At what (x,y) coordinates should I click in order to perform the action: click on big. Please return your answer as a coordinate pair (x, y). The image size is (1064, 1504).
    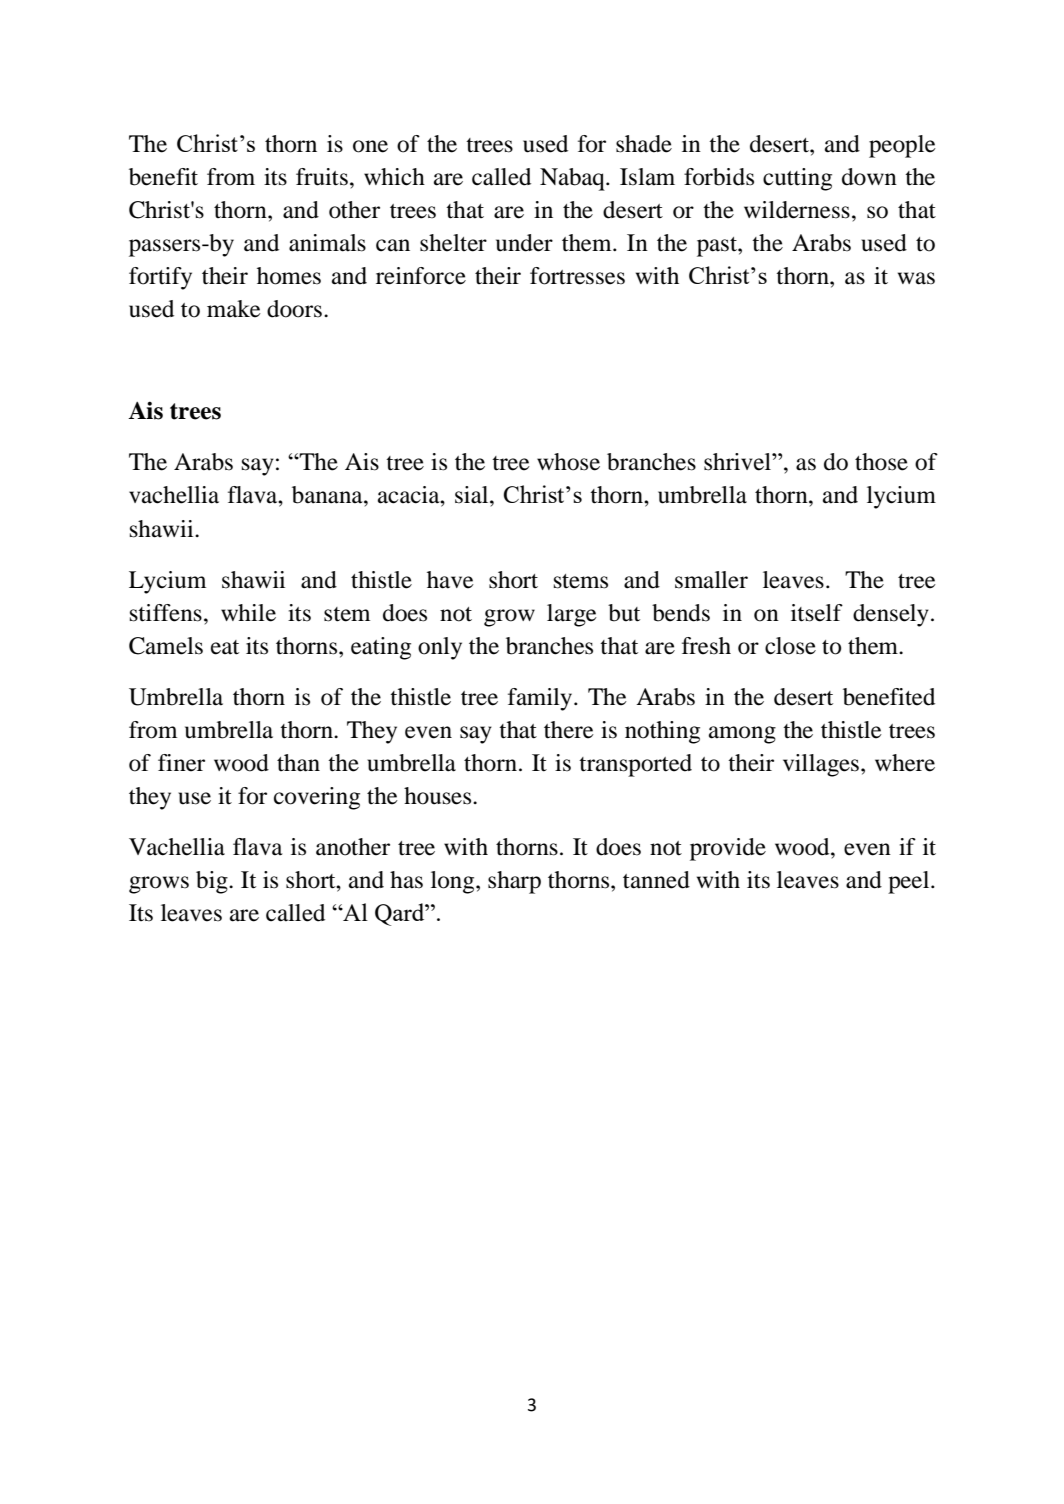
    Looking at the image, I should click on (213, 882).
